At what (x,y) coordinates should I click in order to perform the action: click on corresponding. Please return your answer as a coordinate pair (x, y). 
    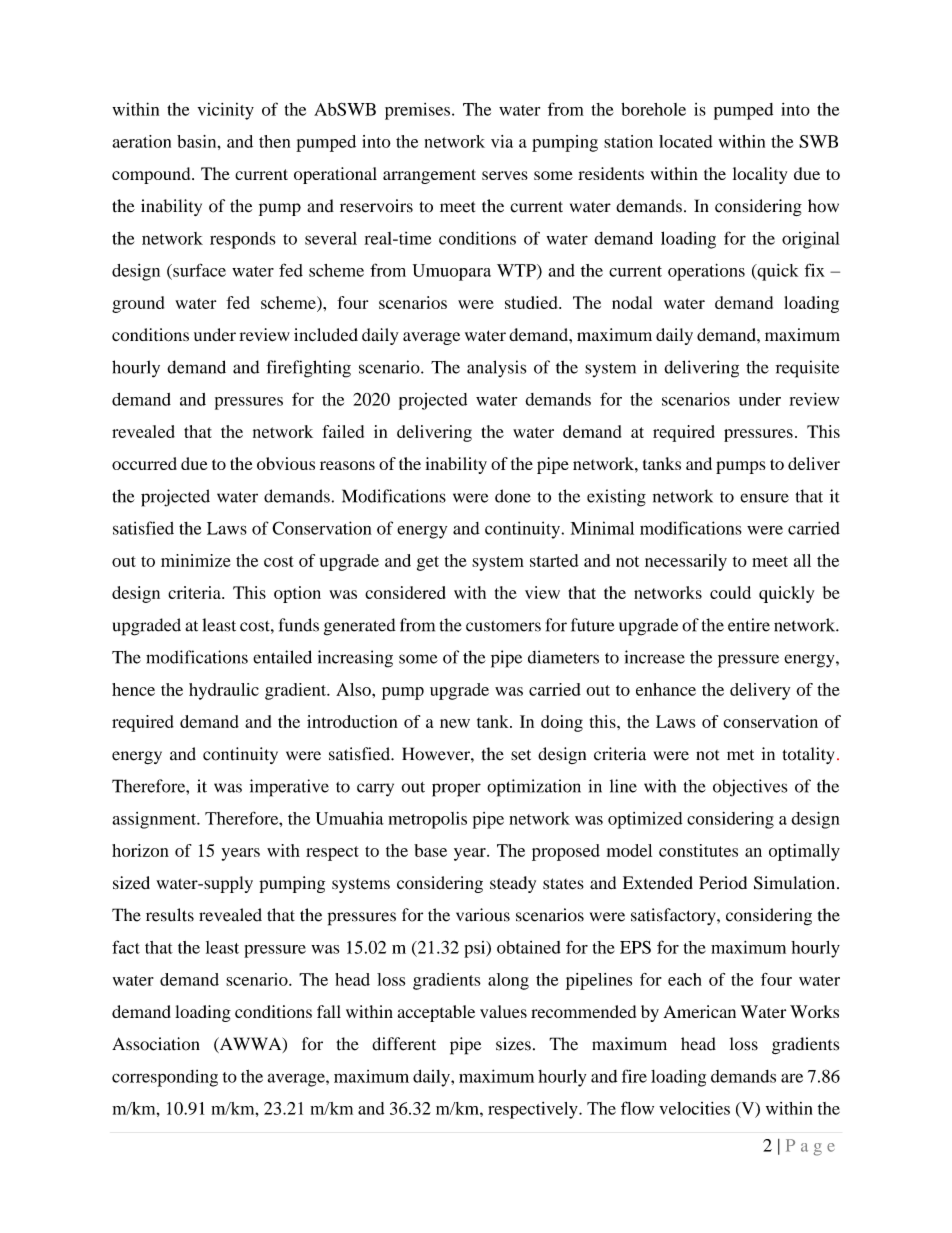
    Looking at the image, I should click on (165, 1078).
